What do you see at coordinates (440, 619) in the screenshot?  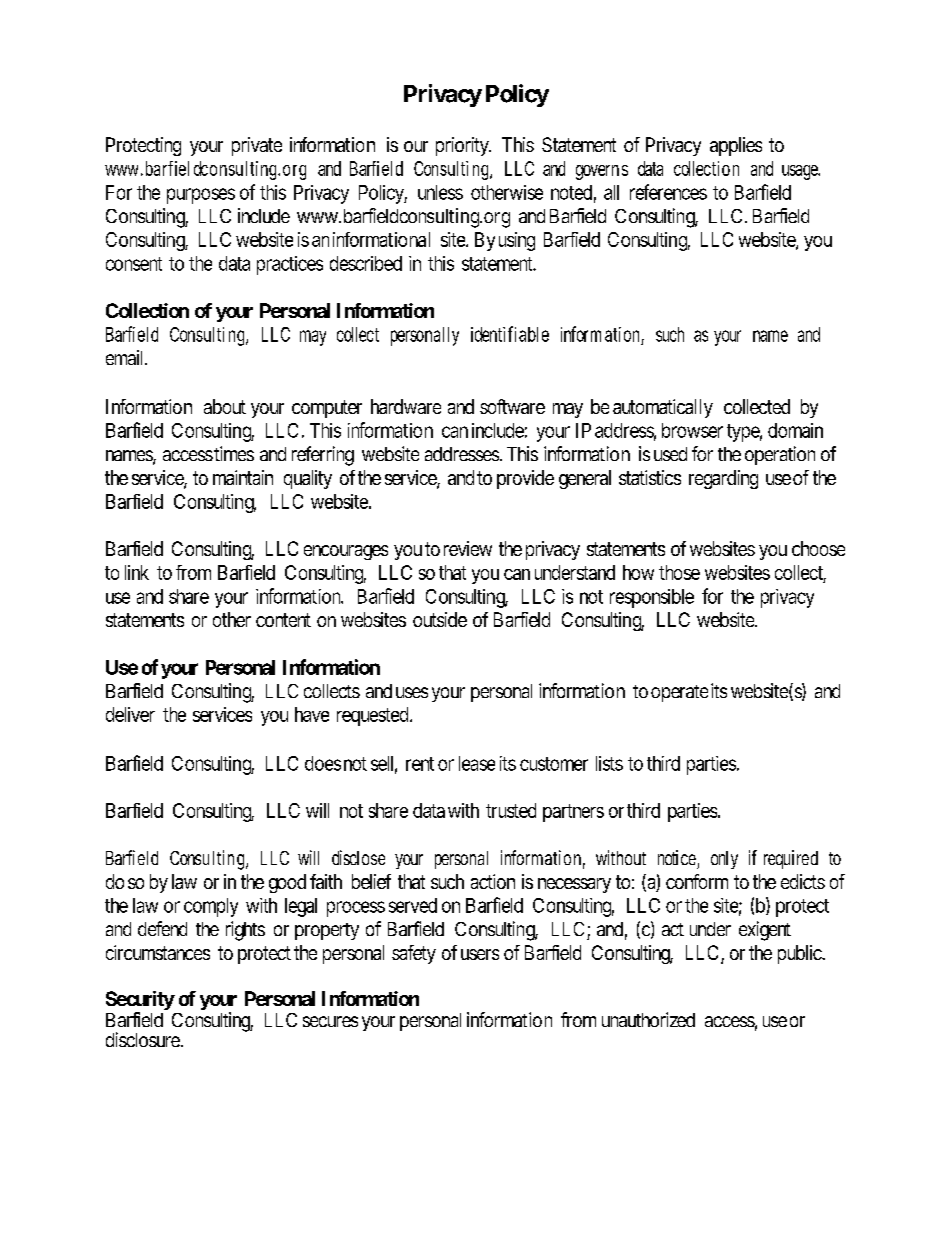 I see `outside` at bounding box center [440, 619].
